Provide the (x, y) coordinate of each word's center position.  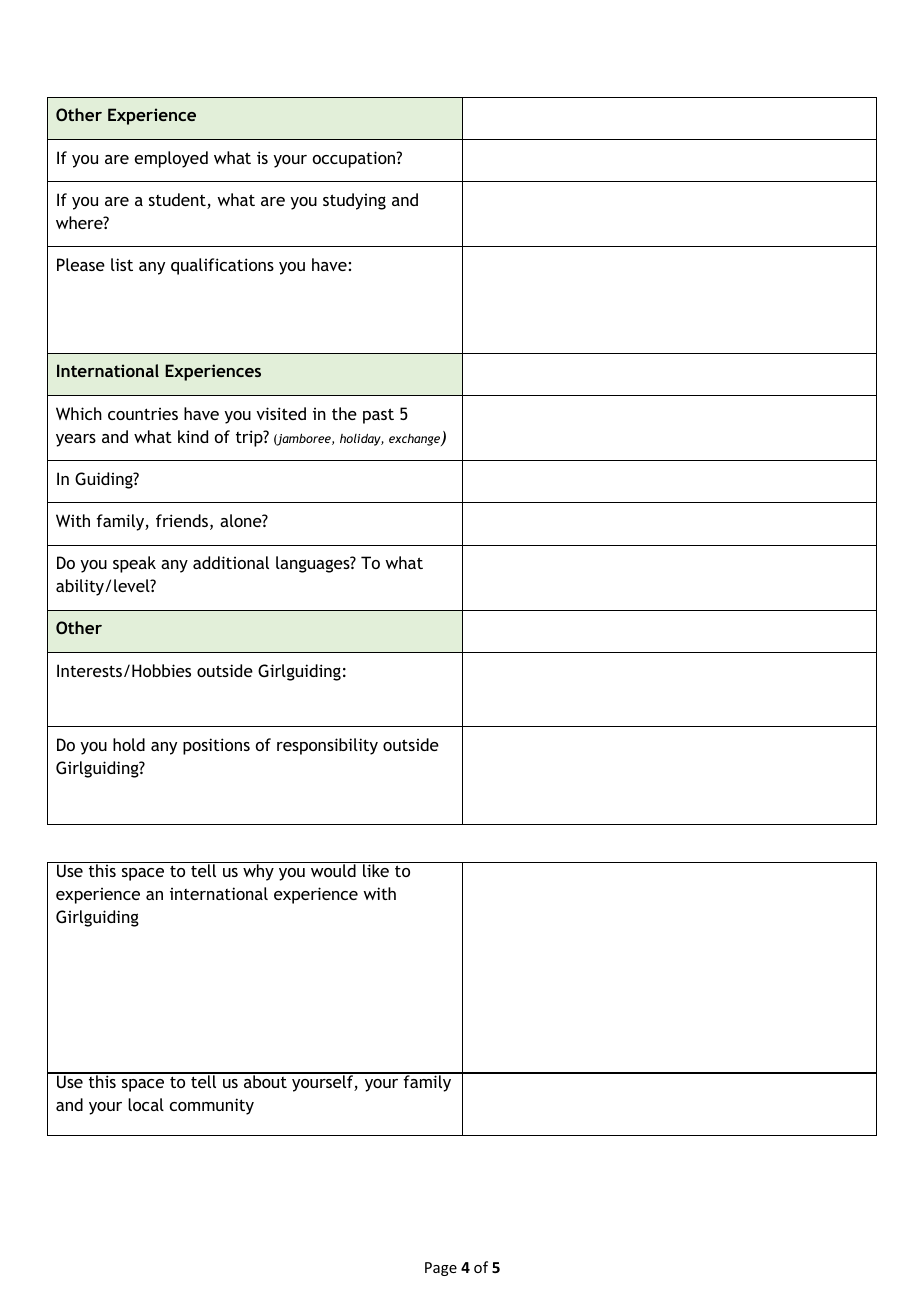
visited (281, 413)
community (212, 1106)
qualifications (222, 266)
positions (216, 746)
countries (143, 414)
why (258, 872)
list (122, 264)
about (265, 1080)
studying (354, 201)
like (376, 870)
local (146, 1104)
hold (129, 744)
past (378, 416)
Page (441, 1269)
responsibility (327, 746)
